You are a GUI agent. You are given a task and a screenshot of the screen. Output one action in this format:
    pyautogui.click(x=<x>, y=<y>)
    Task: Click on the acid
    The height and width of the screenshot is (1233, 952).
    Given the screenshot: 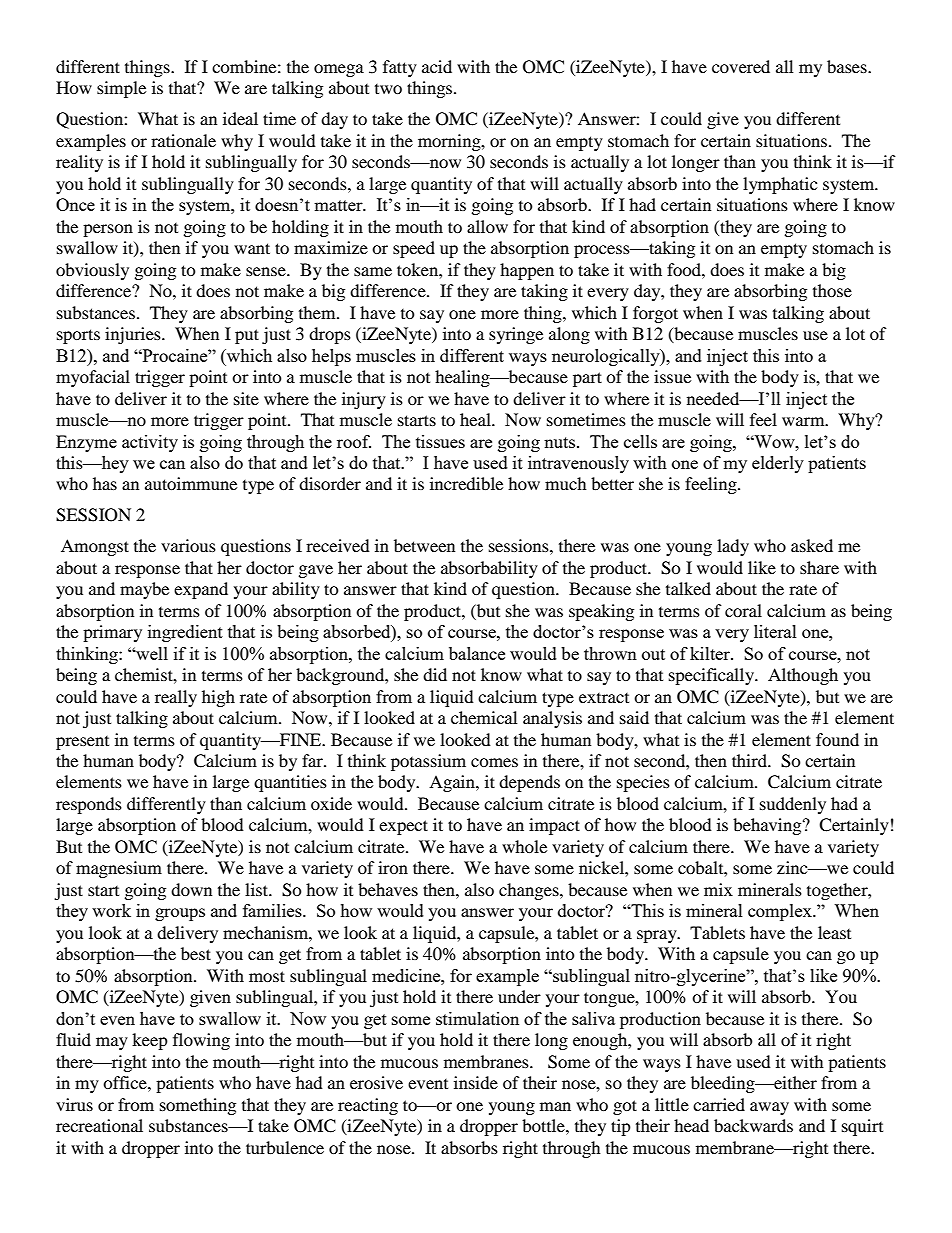 What is the action you would take?
    pyautogui.click(x=437, y=66)
